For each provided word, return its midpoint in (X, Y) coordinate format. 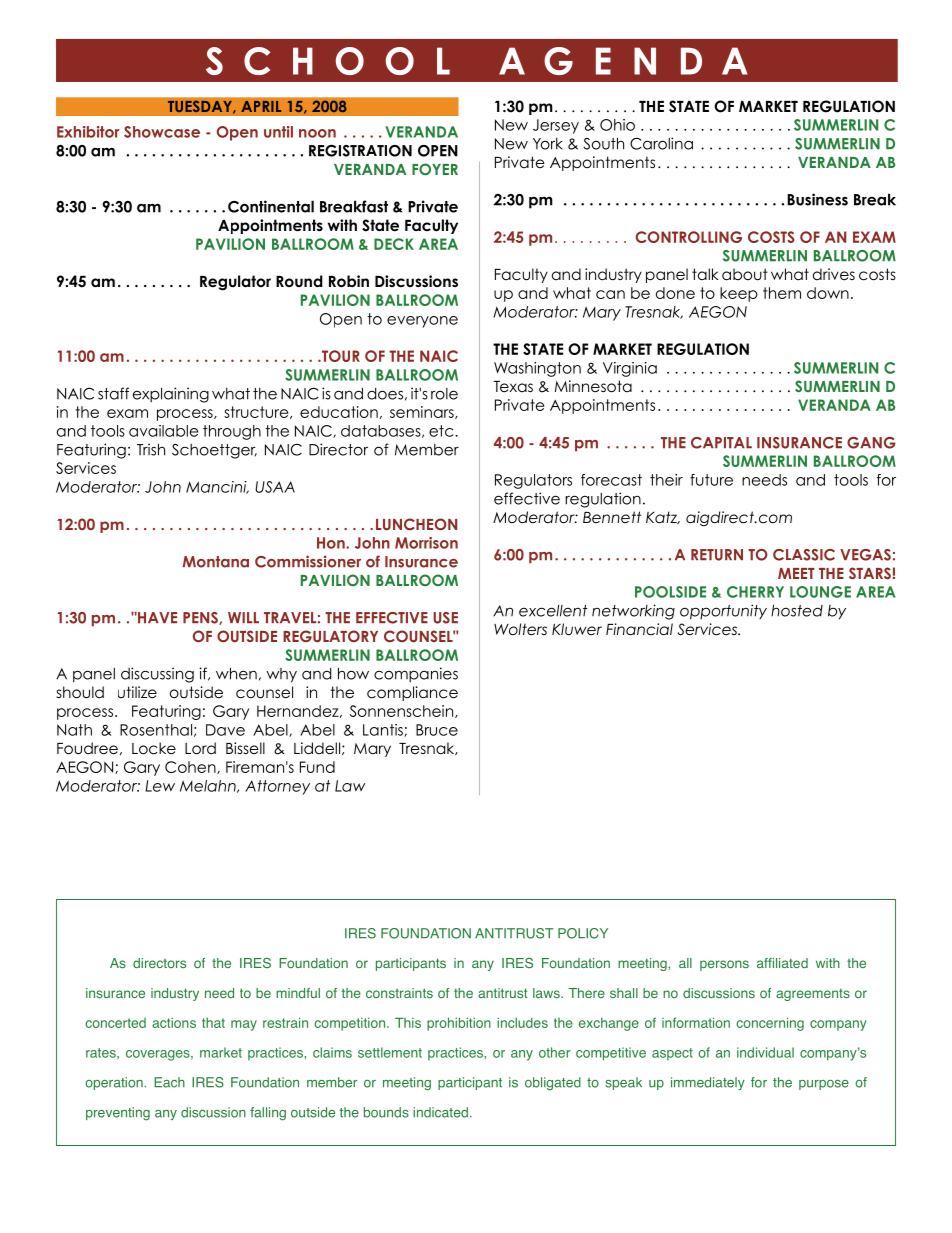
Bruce (437, 730)
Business (817, 199)
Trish (151, 449)
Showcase (162, 132)
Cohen (191, 767)
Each (169, 1082)
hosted (797, 611)
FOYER (435, 169)
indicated (440, 1112)
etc (442, 431)
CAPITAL (721, 443)
